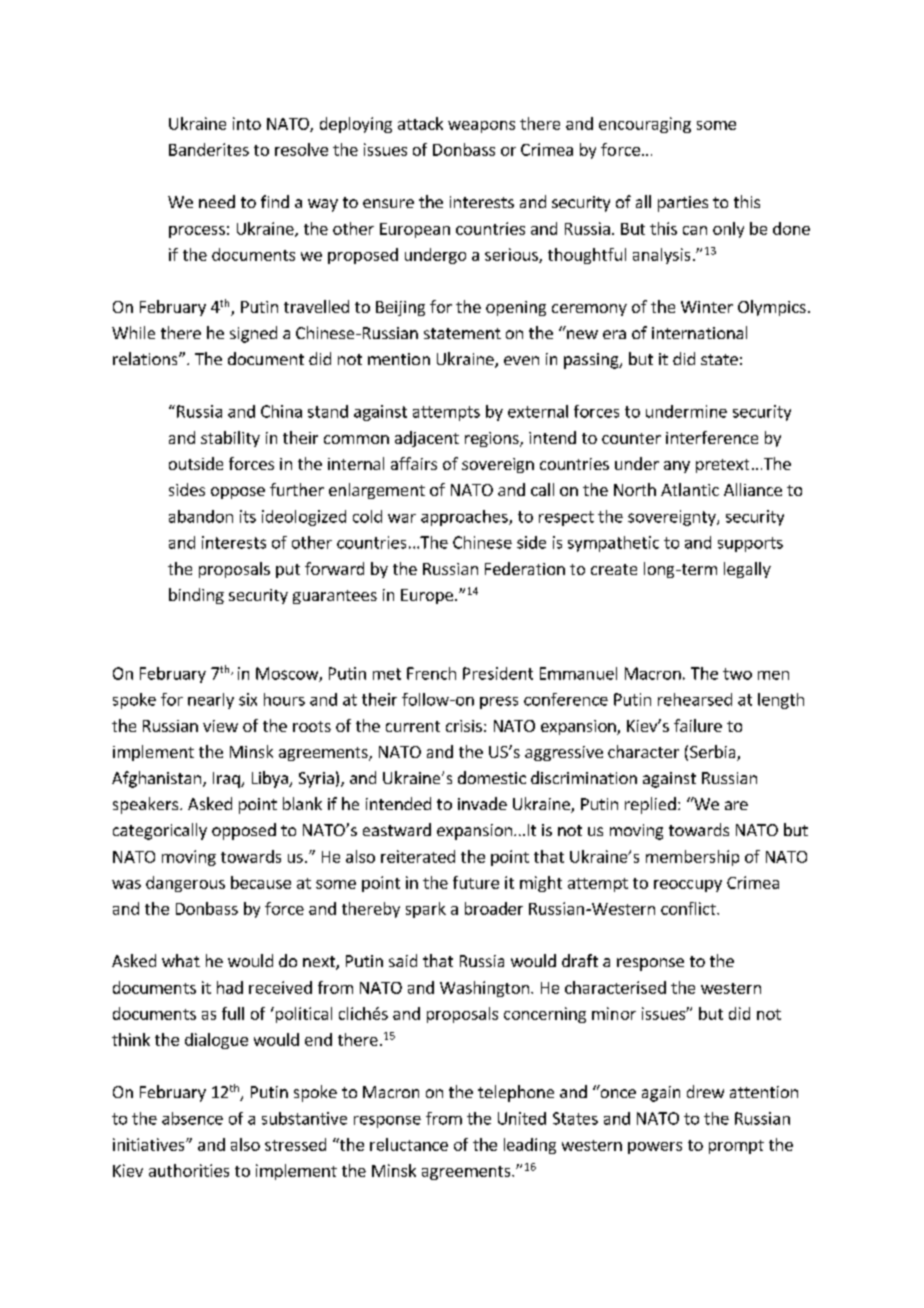  Describe the element at coordinates (409, 1144) in the screenshot. I see `reluctance` at that location.
